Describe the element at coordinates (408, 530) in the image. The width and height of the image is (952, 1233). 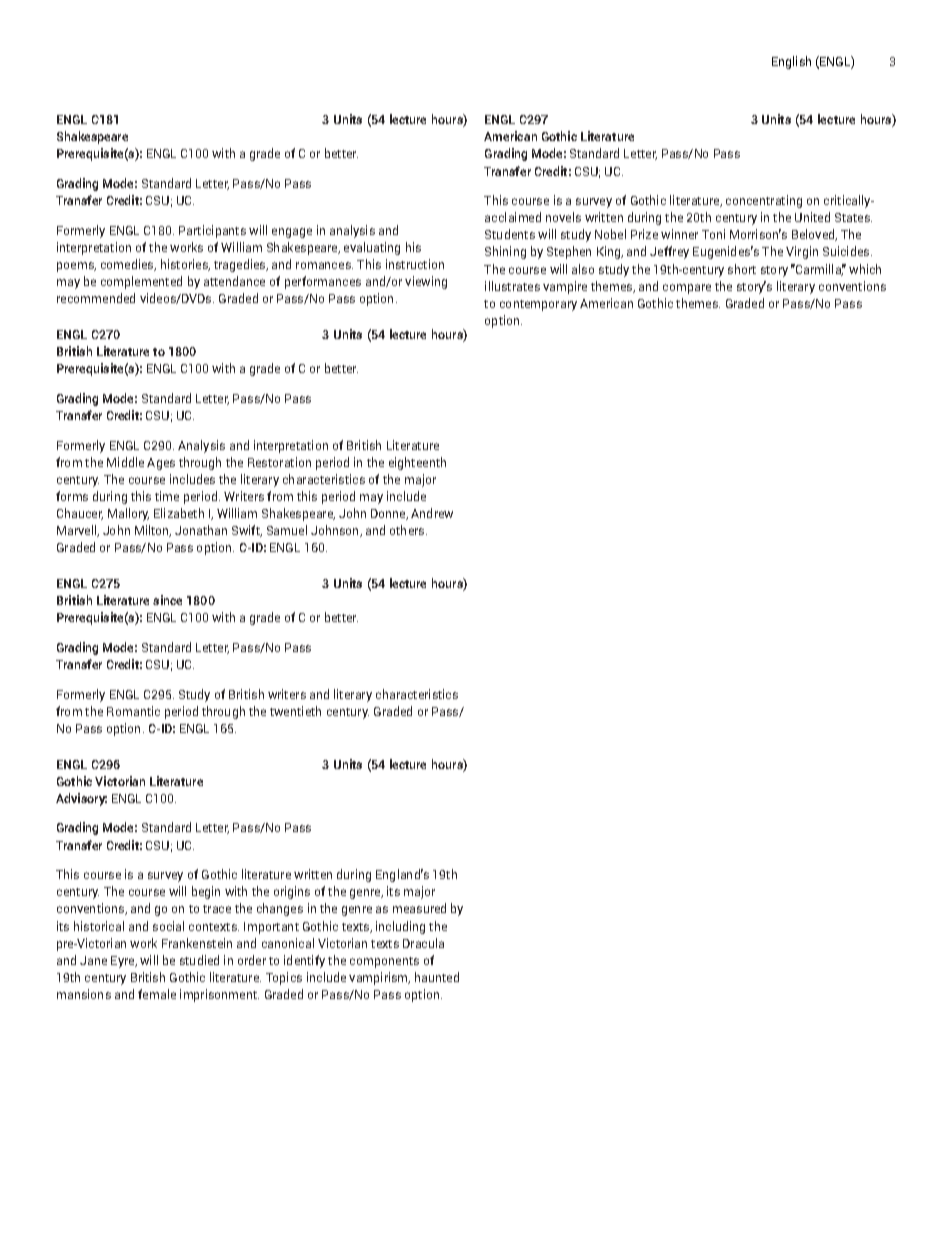
I see `others` at that location.
